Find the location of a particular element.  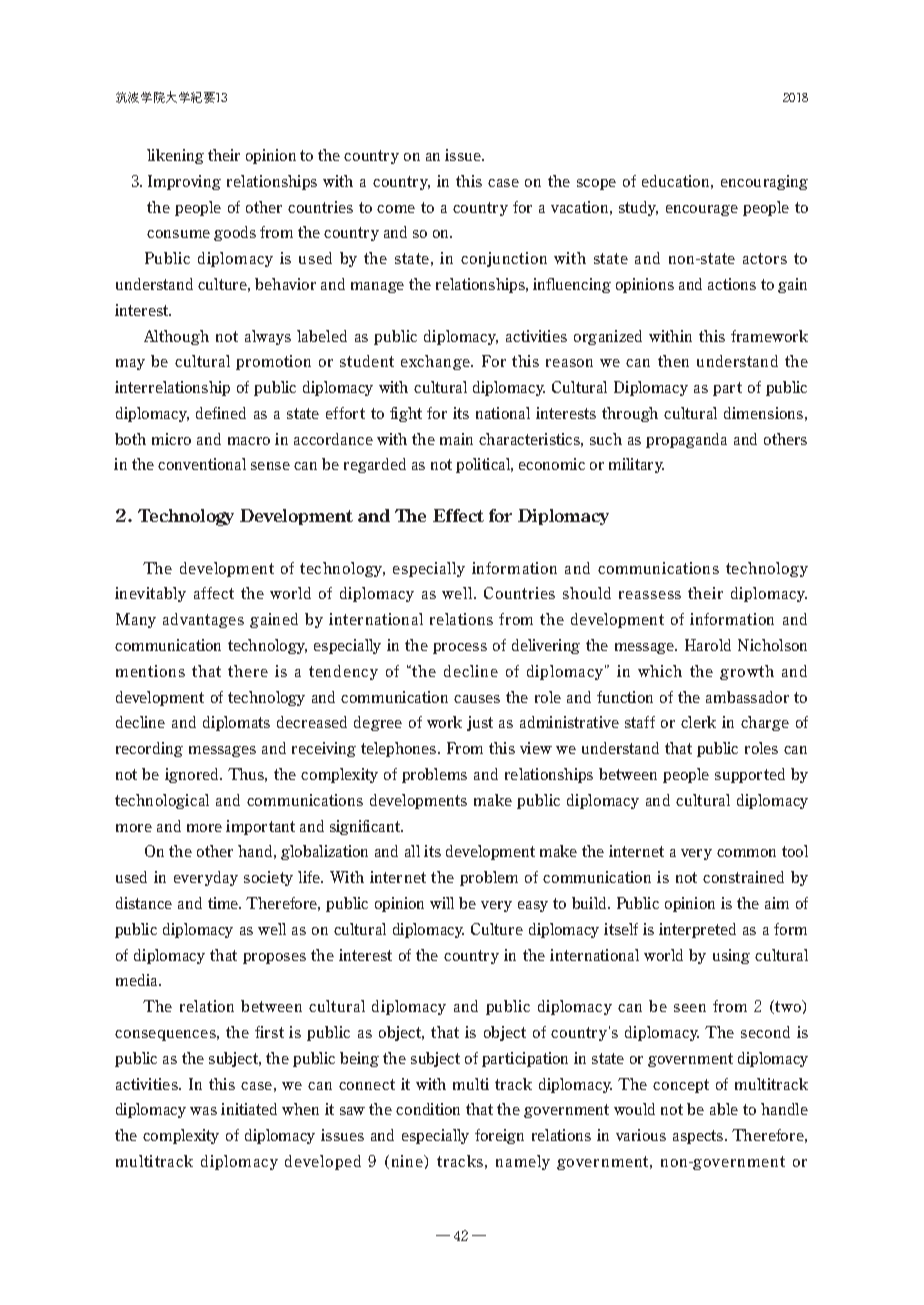

Effect is located at coordinates (458, 515).
